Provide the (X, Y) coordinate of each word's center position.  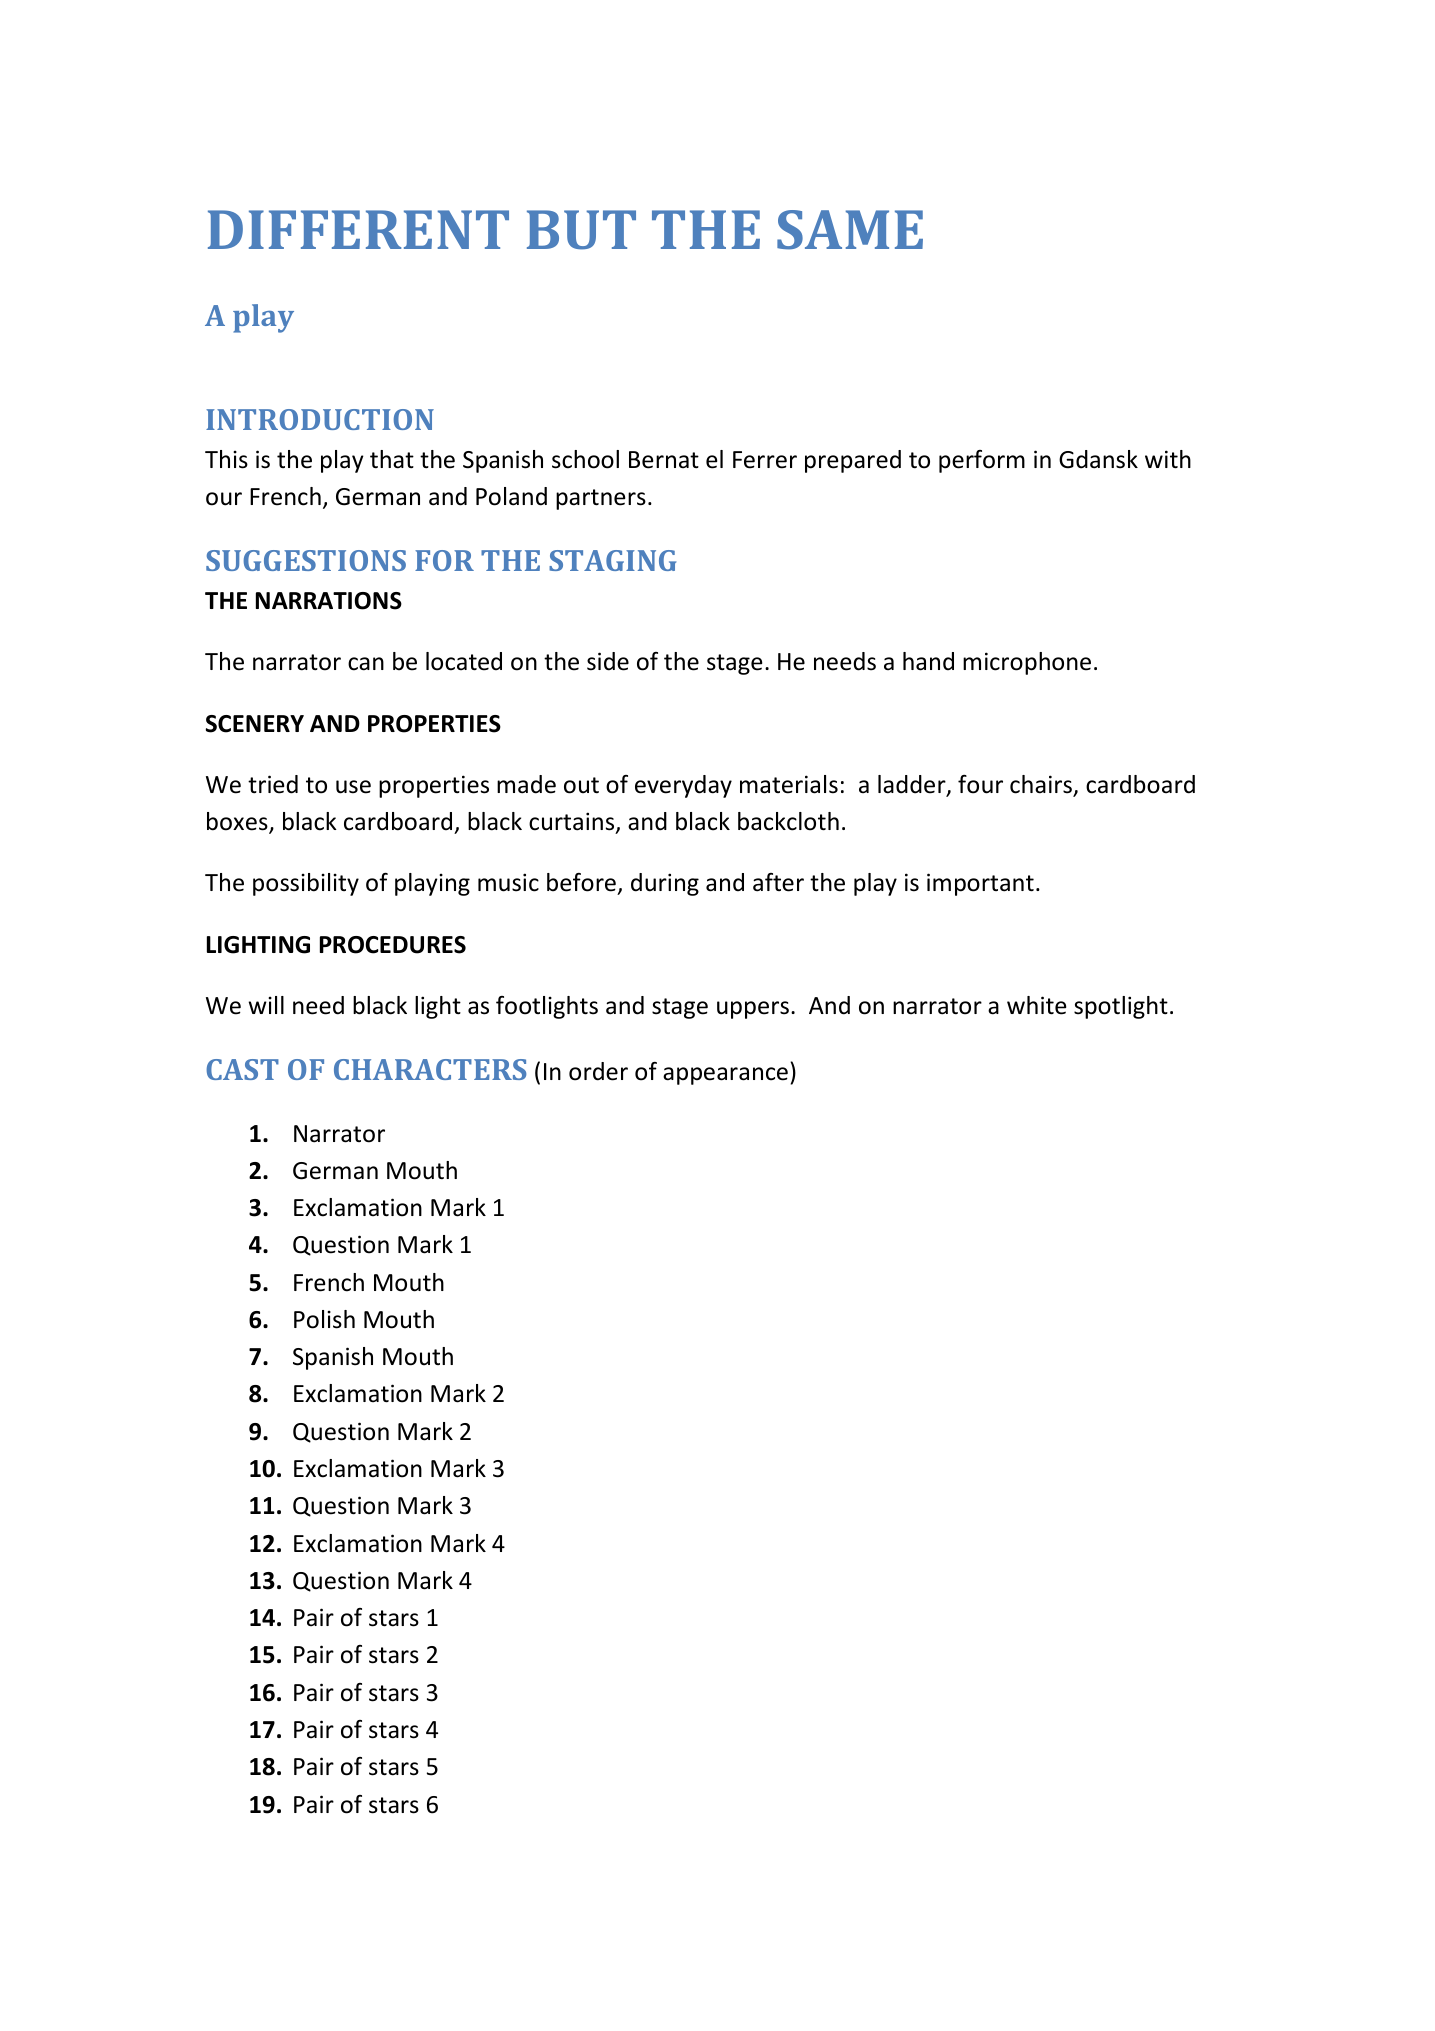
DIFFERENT (358, 229)
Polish (324, 1319)
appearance (725, 1076)
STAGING (612, 560)
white (1036, 1005)
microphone (1027, 663)
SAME (850, 230)
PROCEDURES (393, 945)
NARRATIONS (329, 601)
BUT (581, 230)
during (665, 884)
